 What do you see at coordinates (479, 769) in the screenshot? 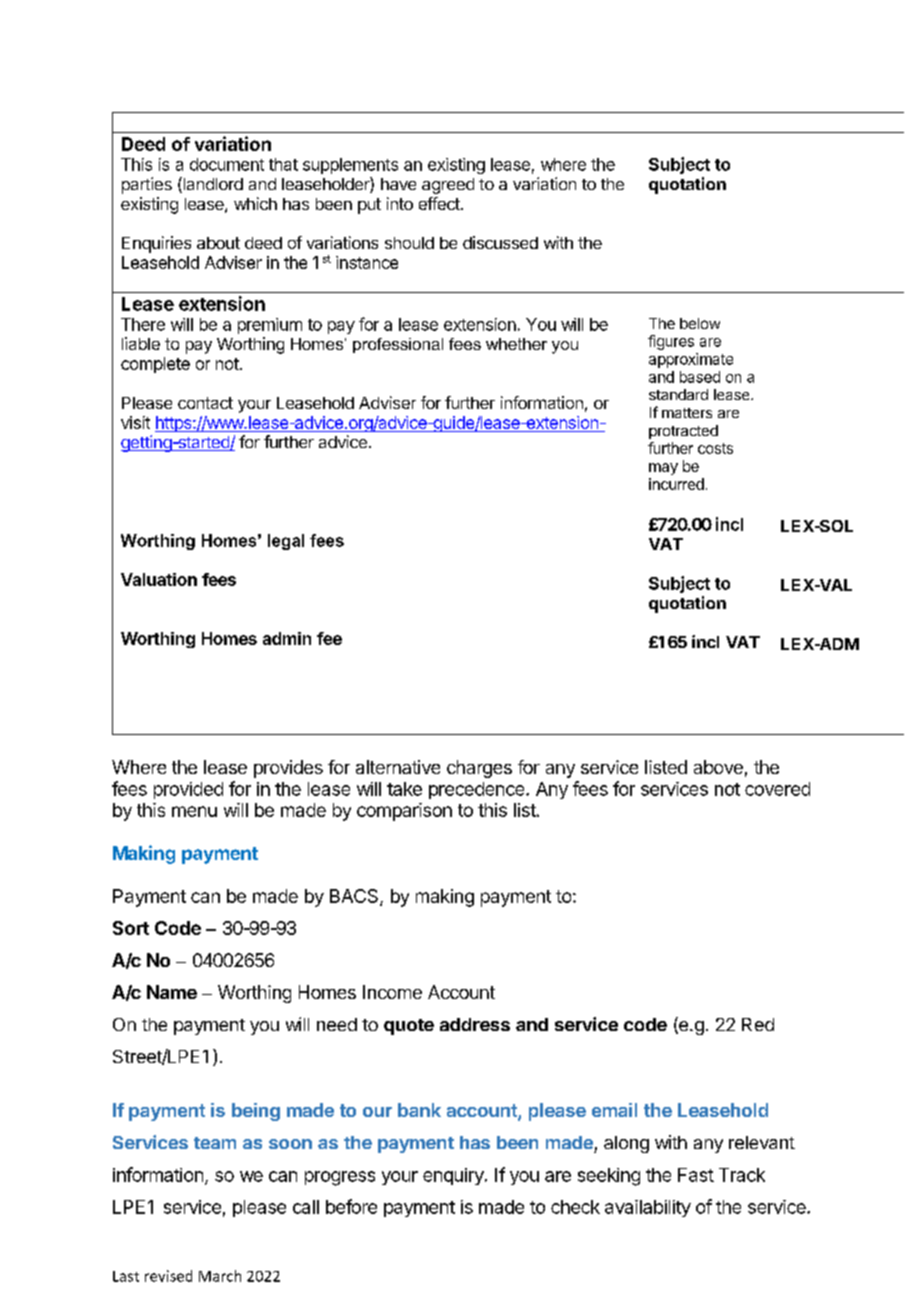
I see `charges` at bounding box center [479, 769].
